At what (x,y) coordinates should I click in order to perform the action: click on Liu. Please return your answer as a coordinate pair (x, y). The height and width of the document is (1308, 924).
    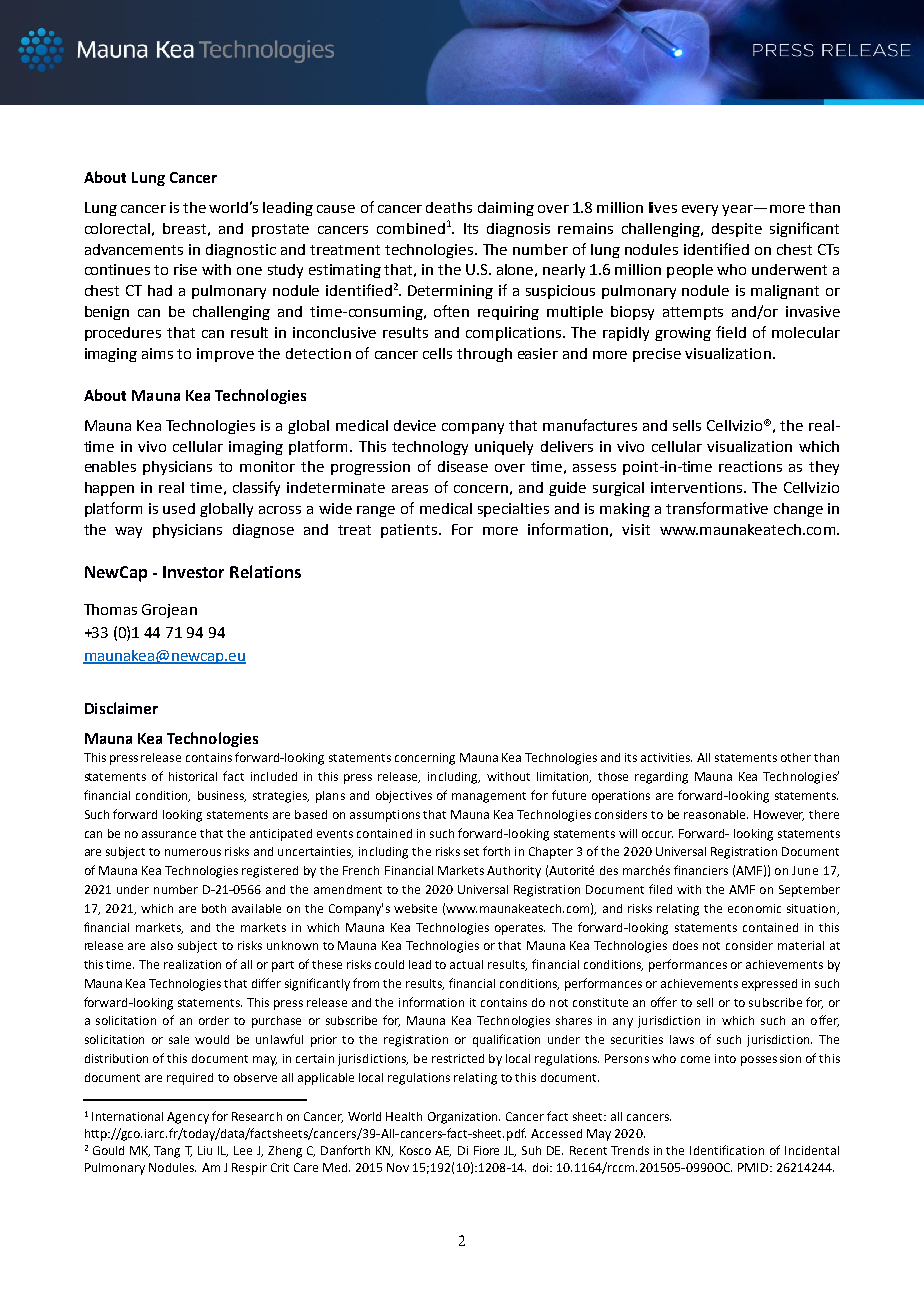
    Looking at the image, I should click on (205, 1150).
